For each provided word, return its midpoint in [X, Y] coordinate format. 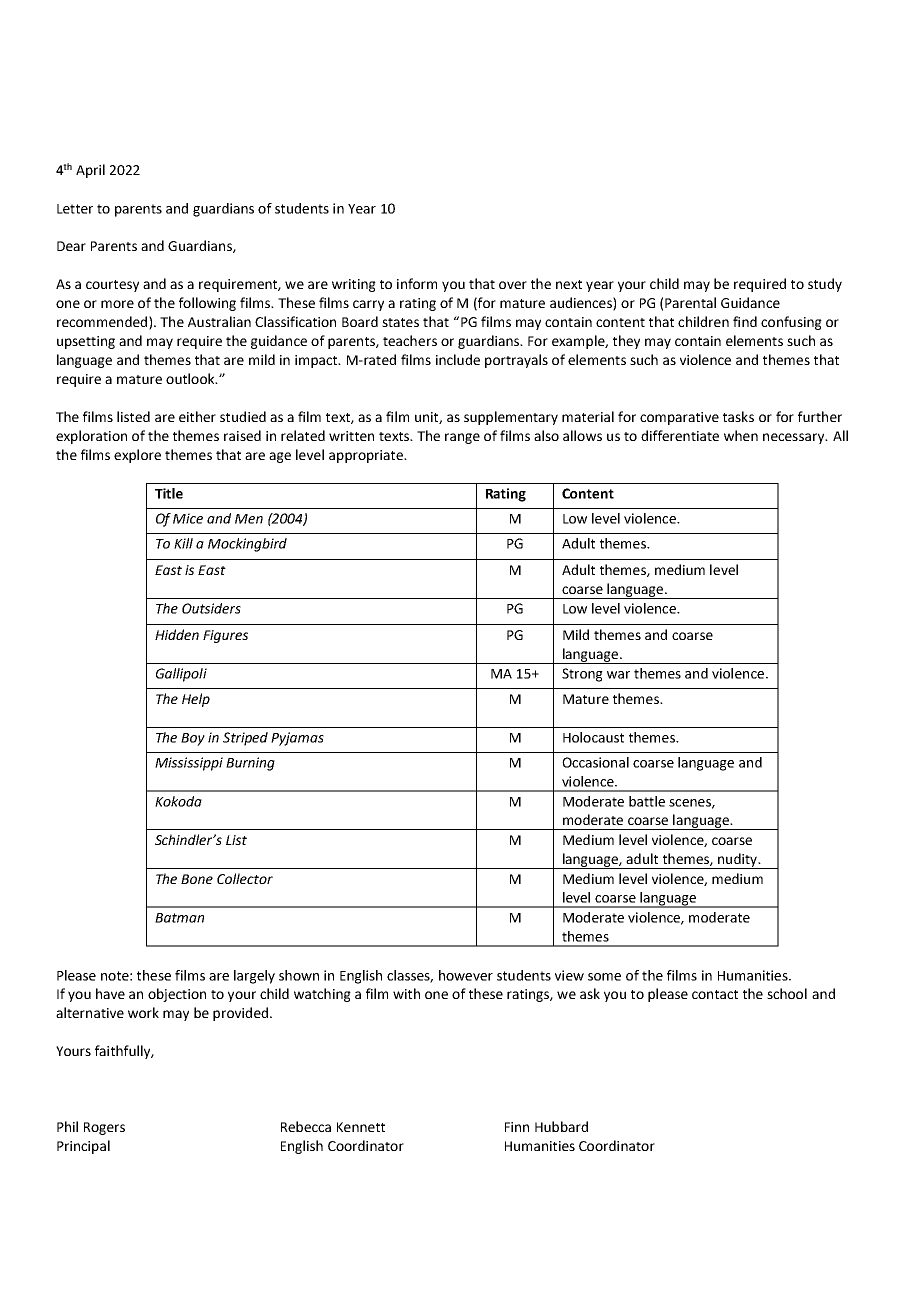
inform [417, 283]
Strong [582, 675]
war [618, 675]
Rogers [104, 1128]
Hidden [177, 634]
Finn [517, 1127]
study [825, 285]
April [90, 171]
